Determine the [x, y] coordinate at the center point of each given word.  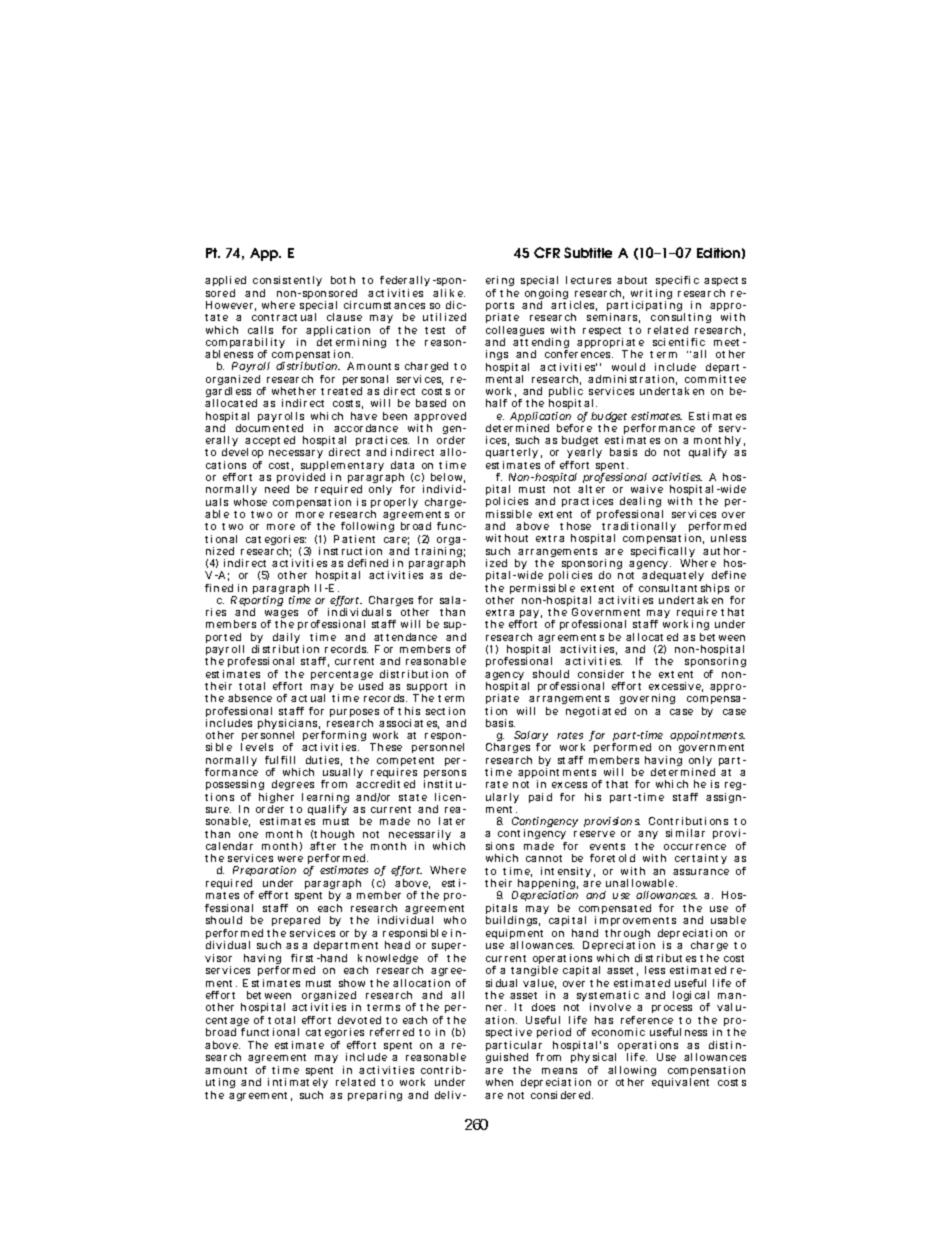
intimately [298, 1085]
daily [286, 640]
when [499, 1082]
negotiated [596, 712]
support [427, 689]
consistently [287, 283]
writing [651, 295]
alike [448, 293]
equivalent [680, 1083]
